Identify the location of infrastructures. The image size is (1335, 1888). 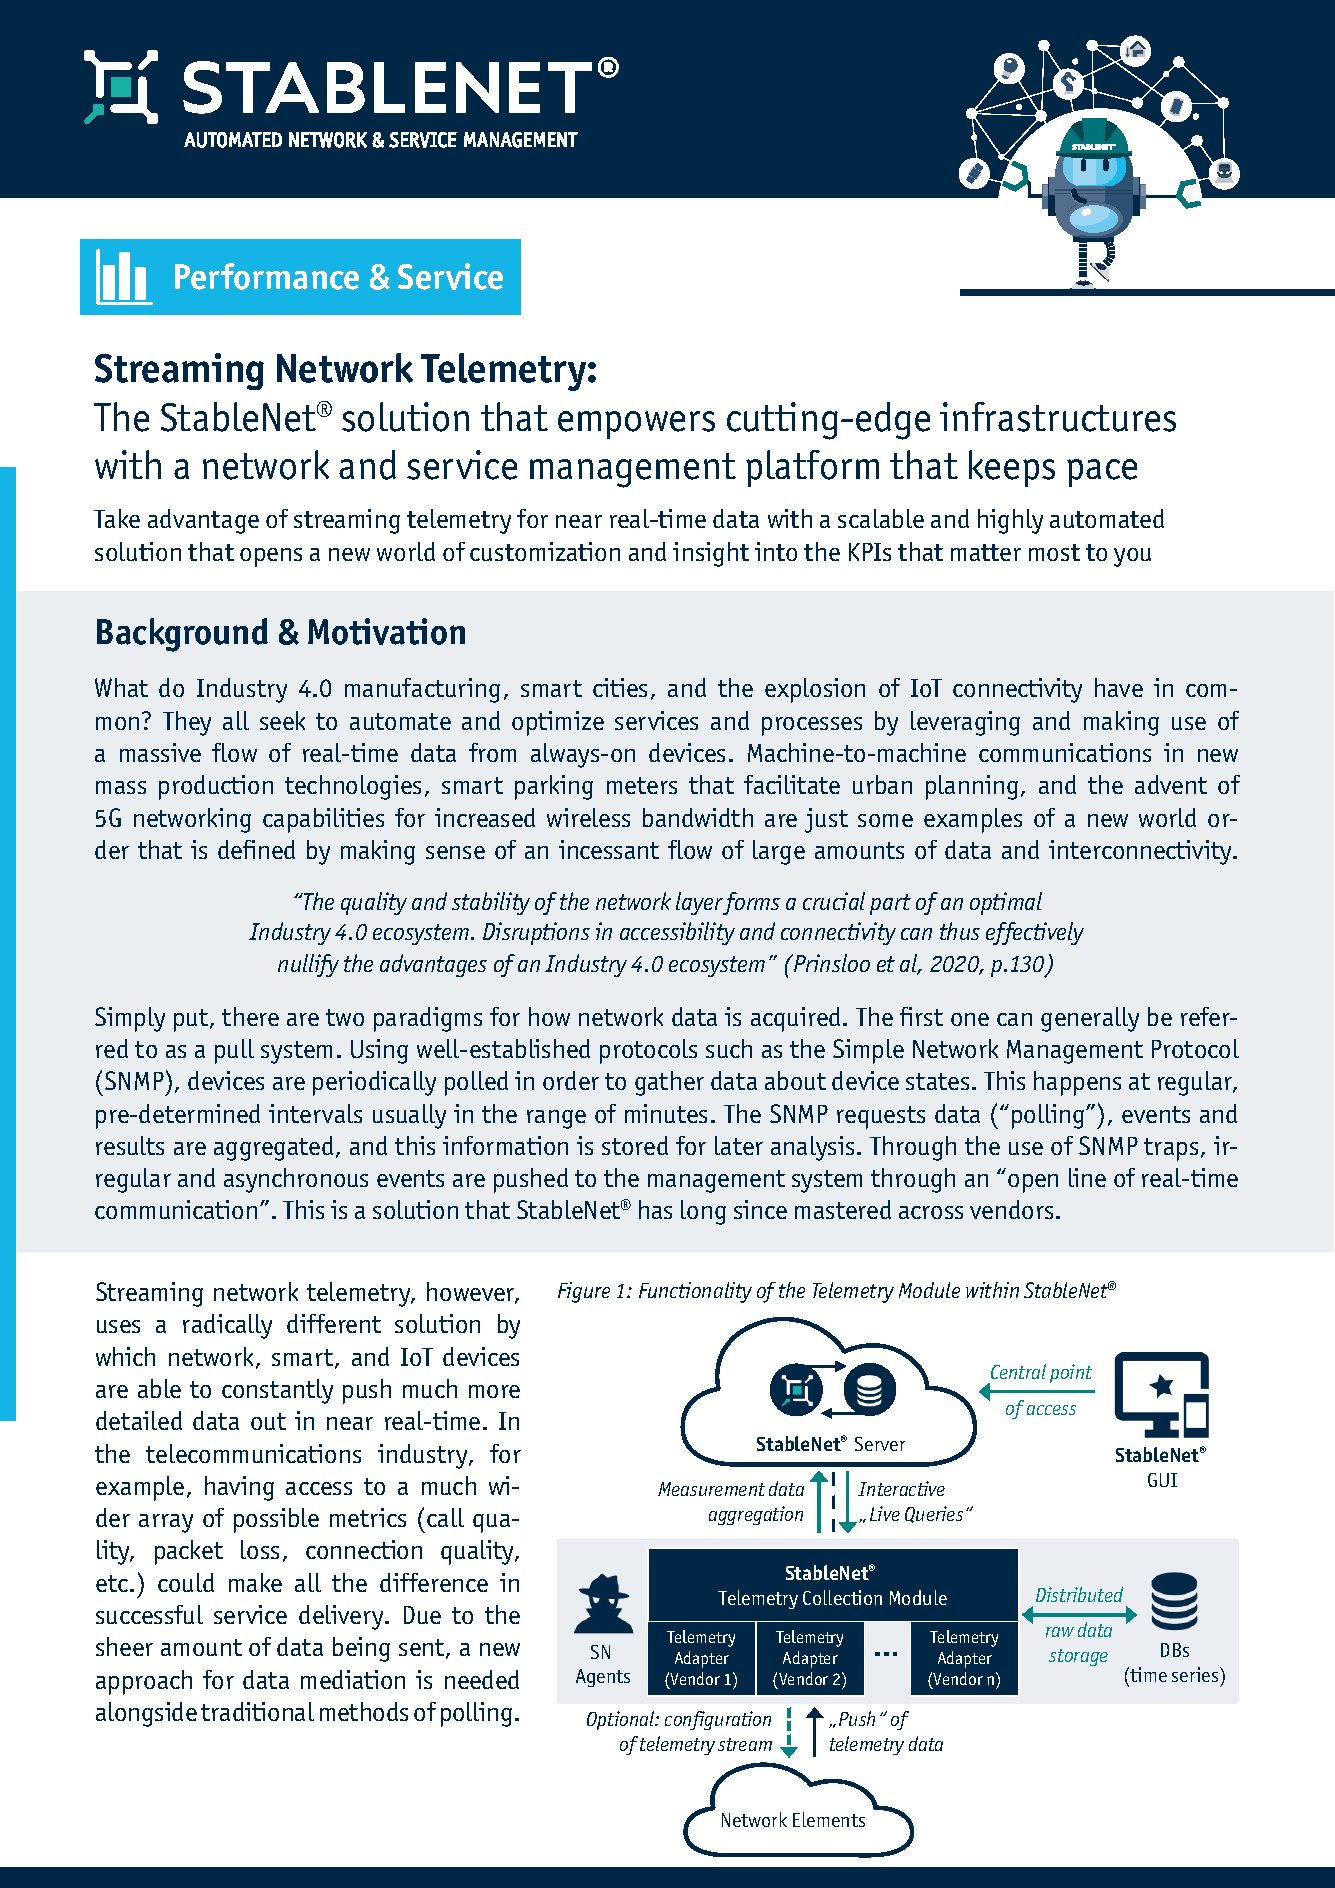
(1058, 417).
